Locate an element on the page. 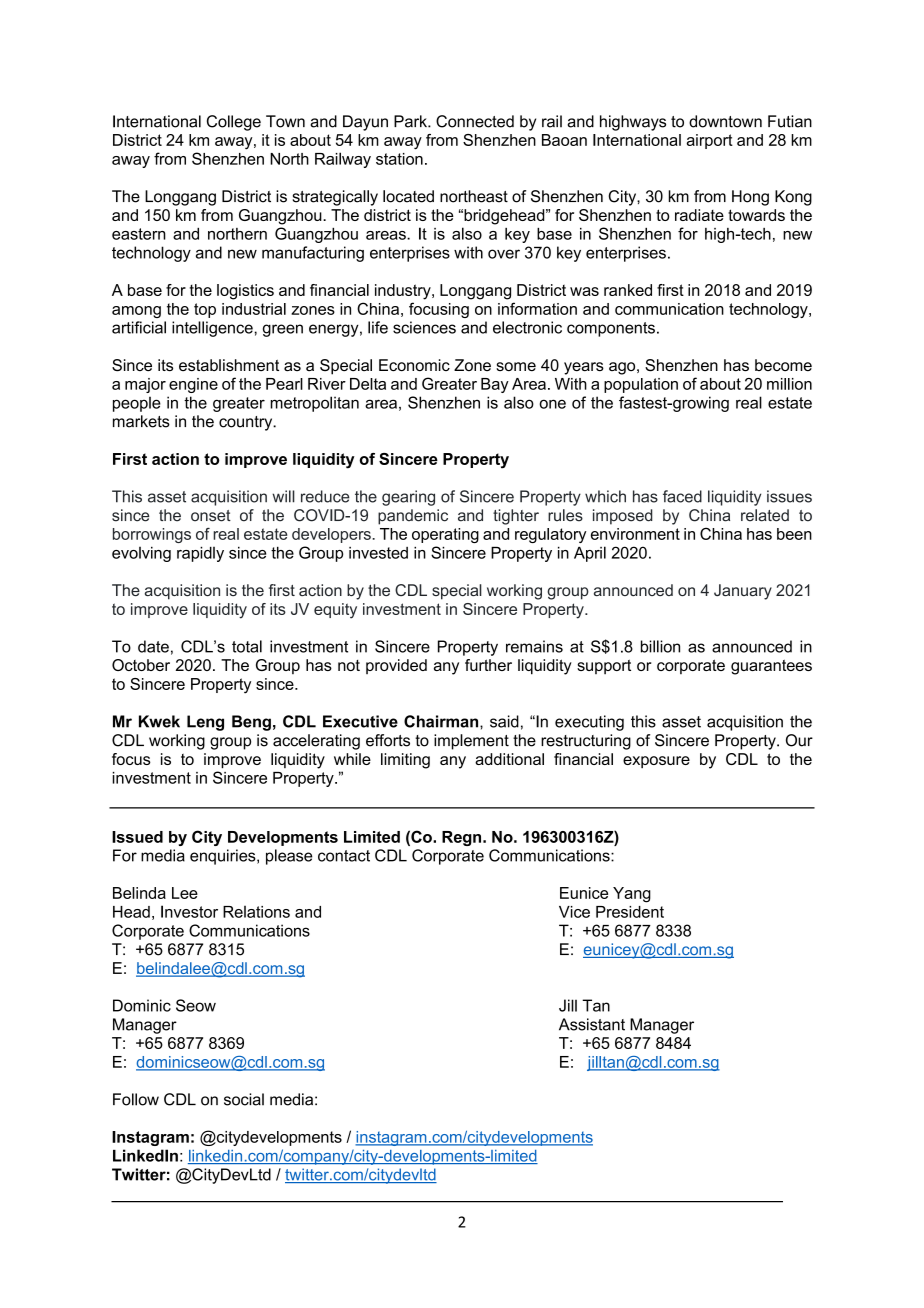 The image size is (924, 1308). further is located at coordinates (488, 665).
